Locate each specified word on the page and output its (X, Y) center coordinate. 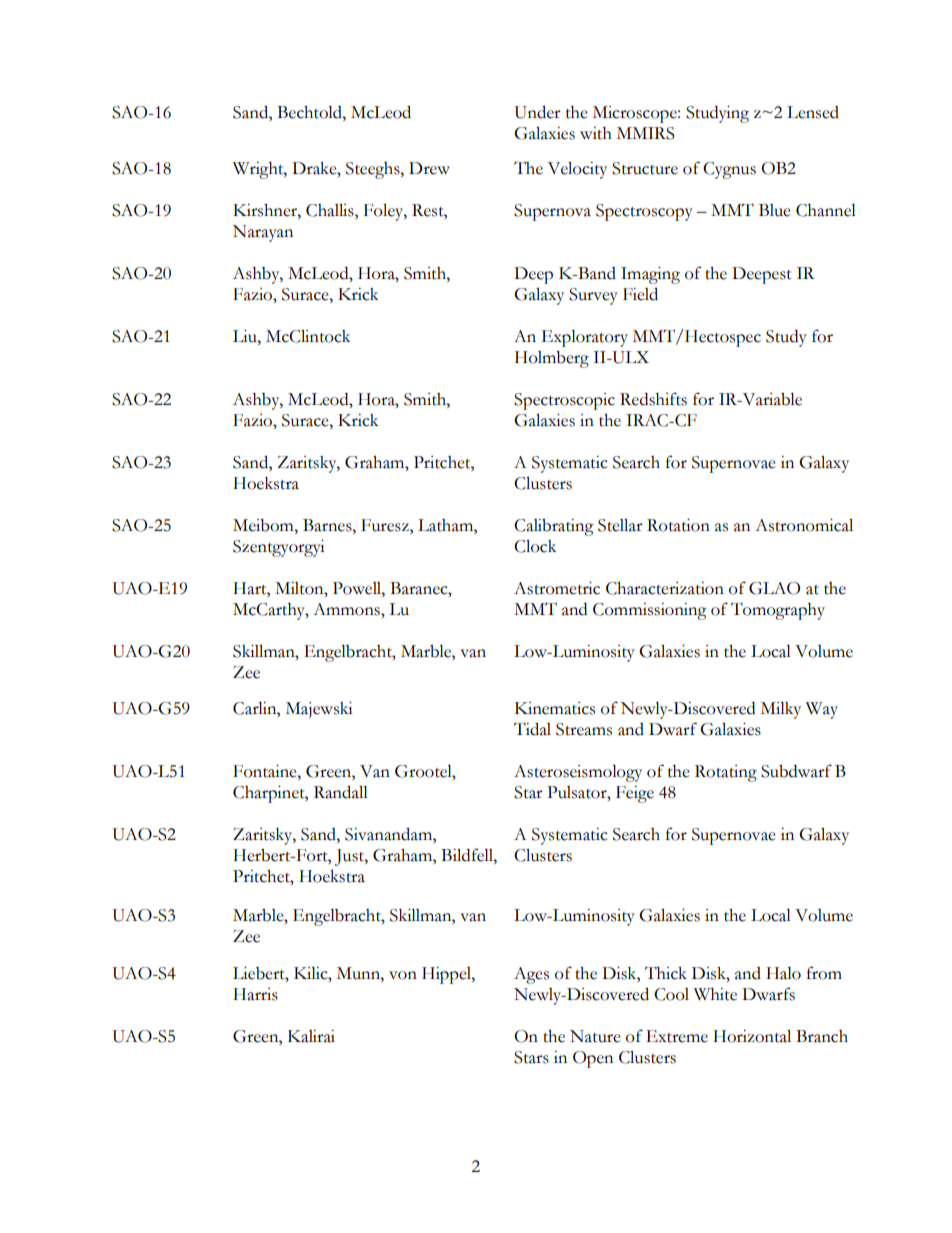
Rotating (726, 773)
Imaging (650, 275)
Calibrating (554, 527)
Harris (255, 994)
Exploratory (584, 338)
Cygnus (729, 170)
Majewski (319, 710)
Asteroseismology (578, 773)
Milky (781, 710)
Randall (341, 792)
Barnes (328, 525)
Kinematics (555, 708)
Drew (429, 168)
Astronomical (804, 525)
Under (538, 112)
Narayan (263, 233)
